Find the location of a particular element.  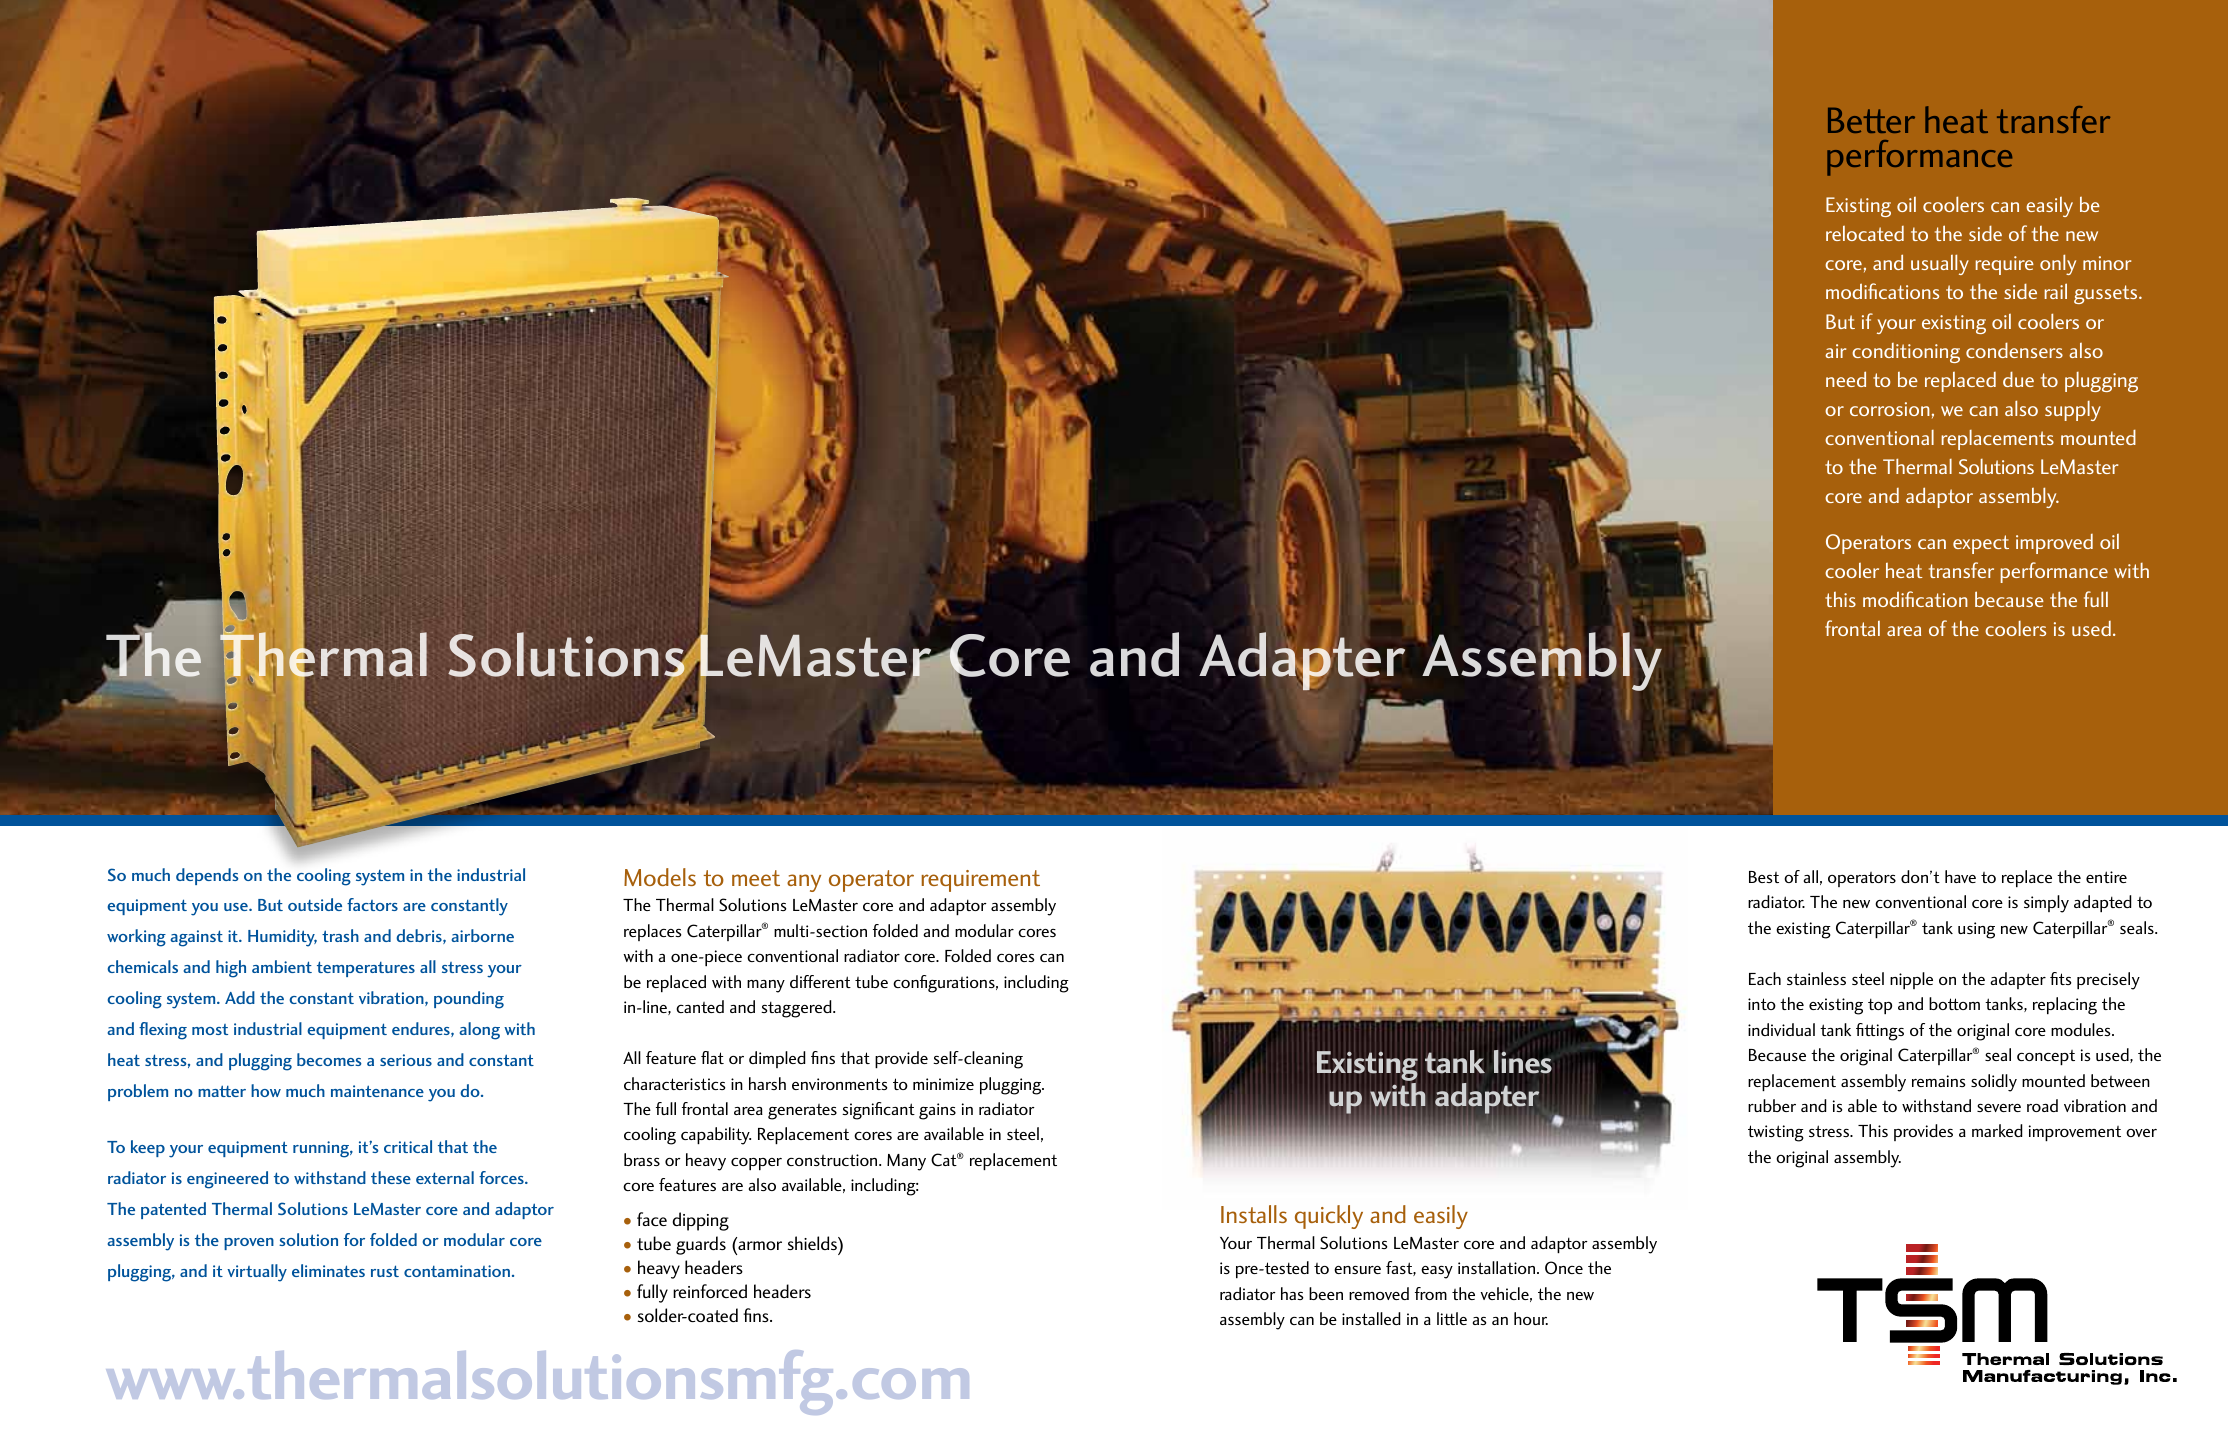

depends is located at coordinates (207, 876).
